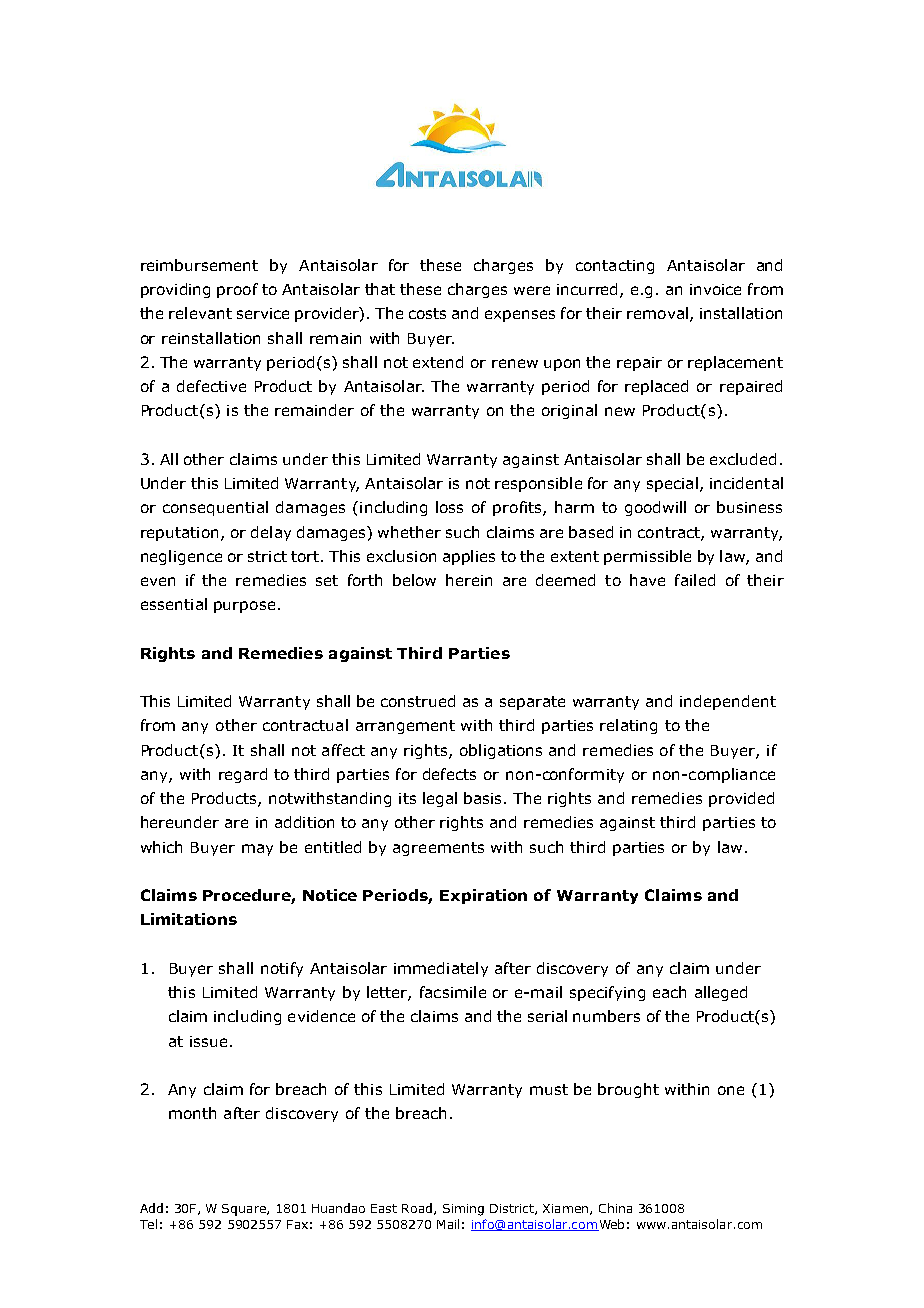 The image size is (924, 1308). What do you see at coordinates (449, 507) in the screenshot?
I see `loss` at bounding box center [449, 507].
